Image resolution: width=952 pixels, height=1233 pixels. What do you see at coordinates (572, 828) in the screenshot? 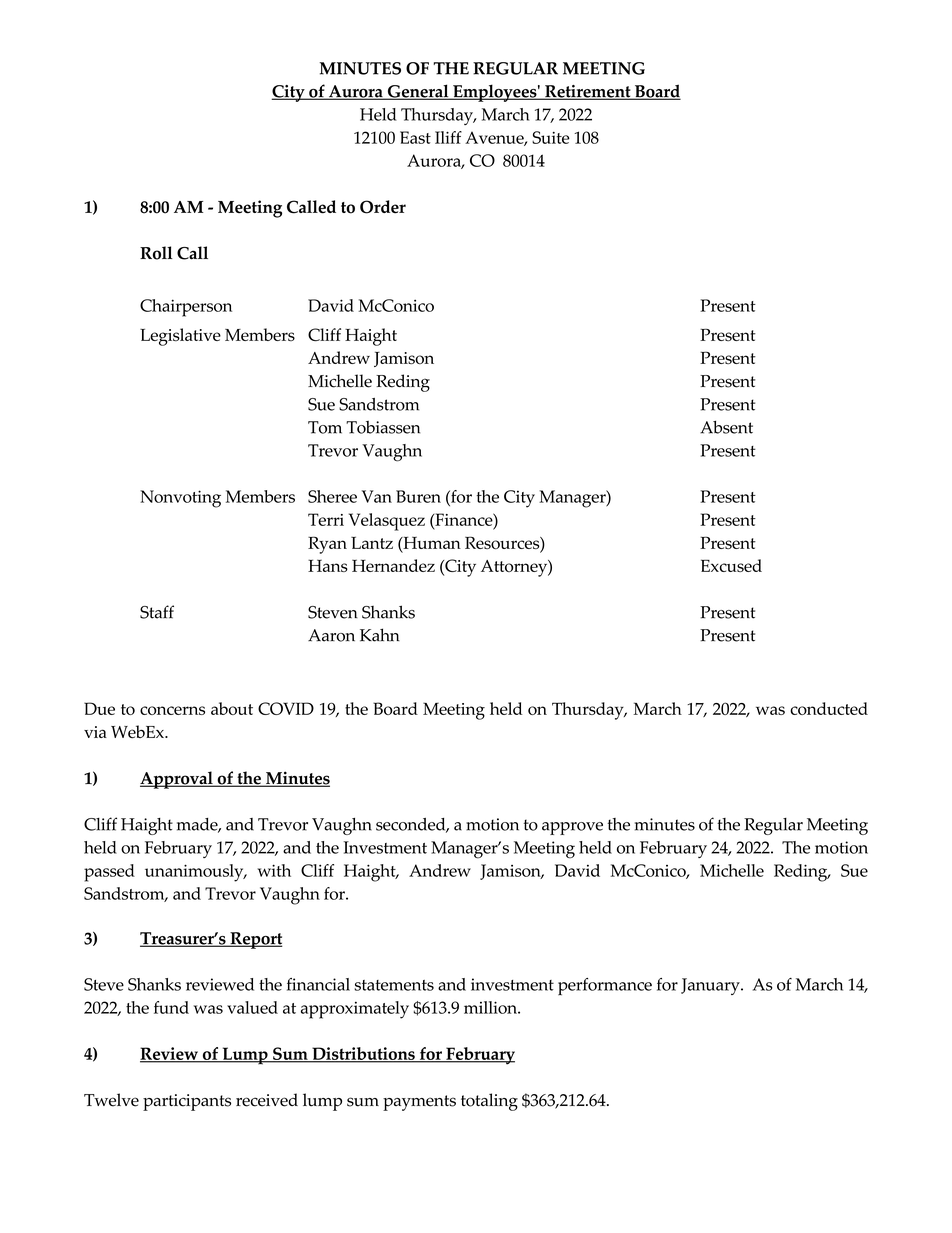
I see `approve` at bounding box center [572, 828].
